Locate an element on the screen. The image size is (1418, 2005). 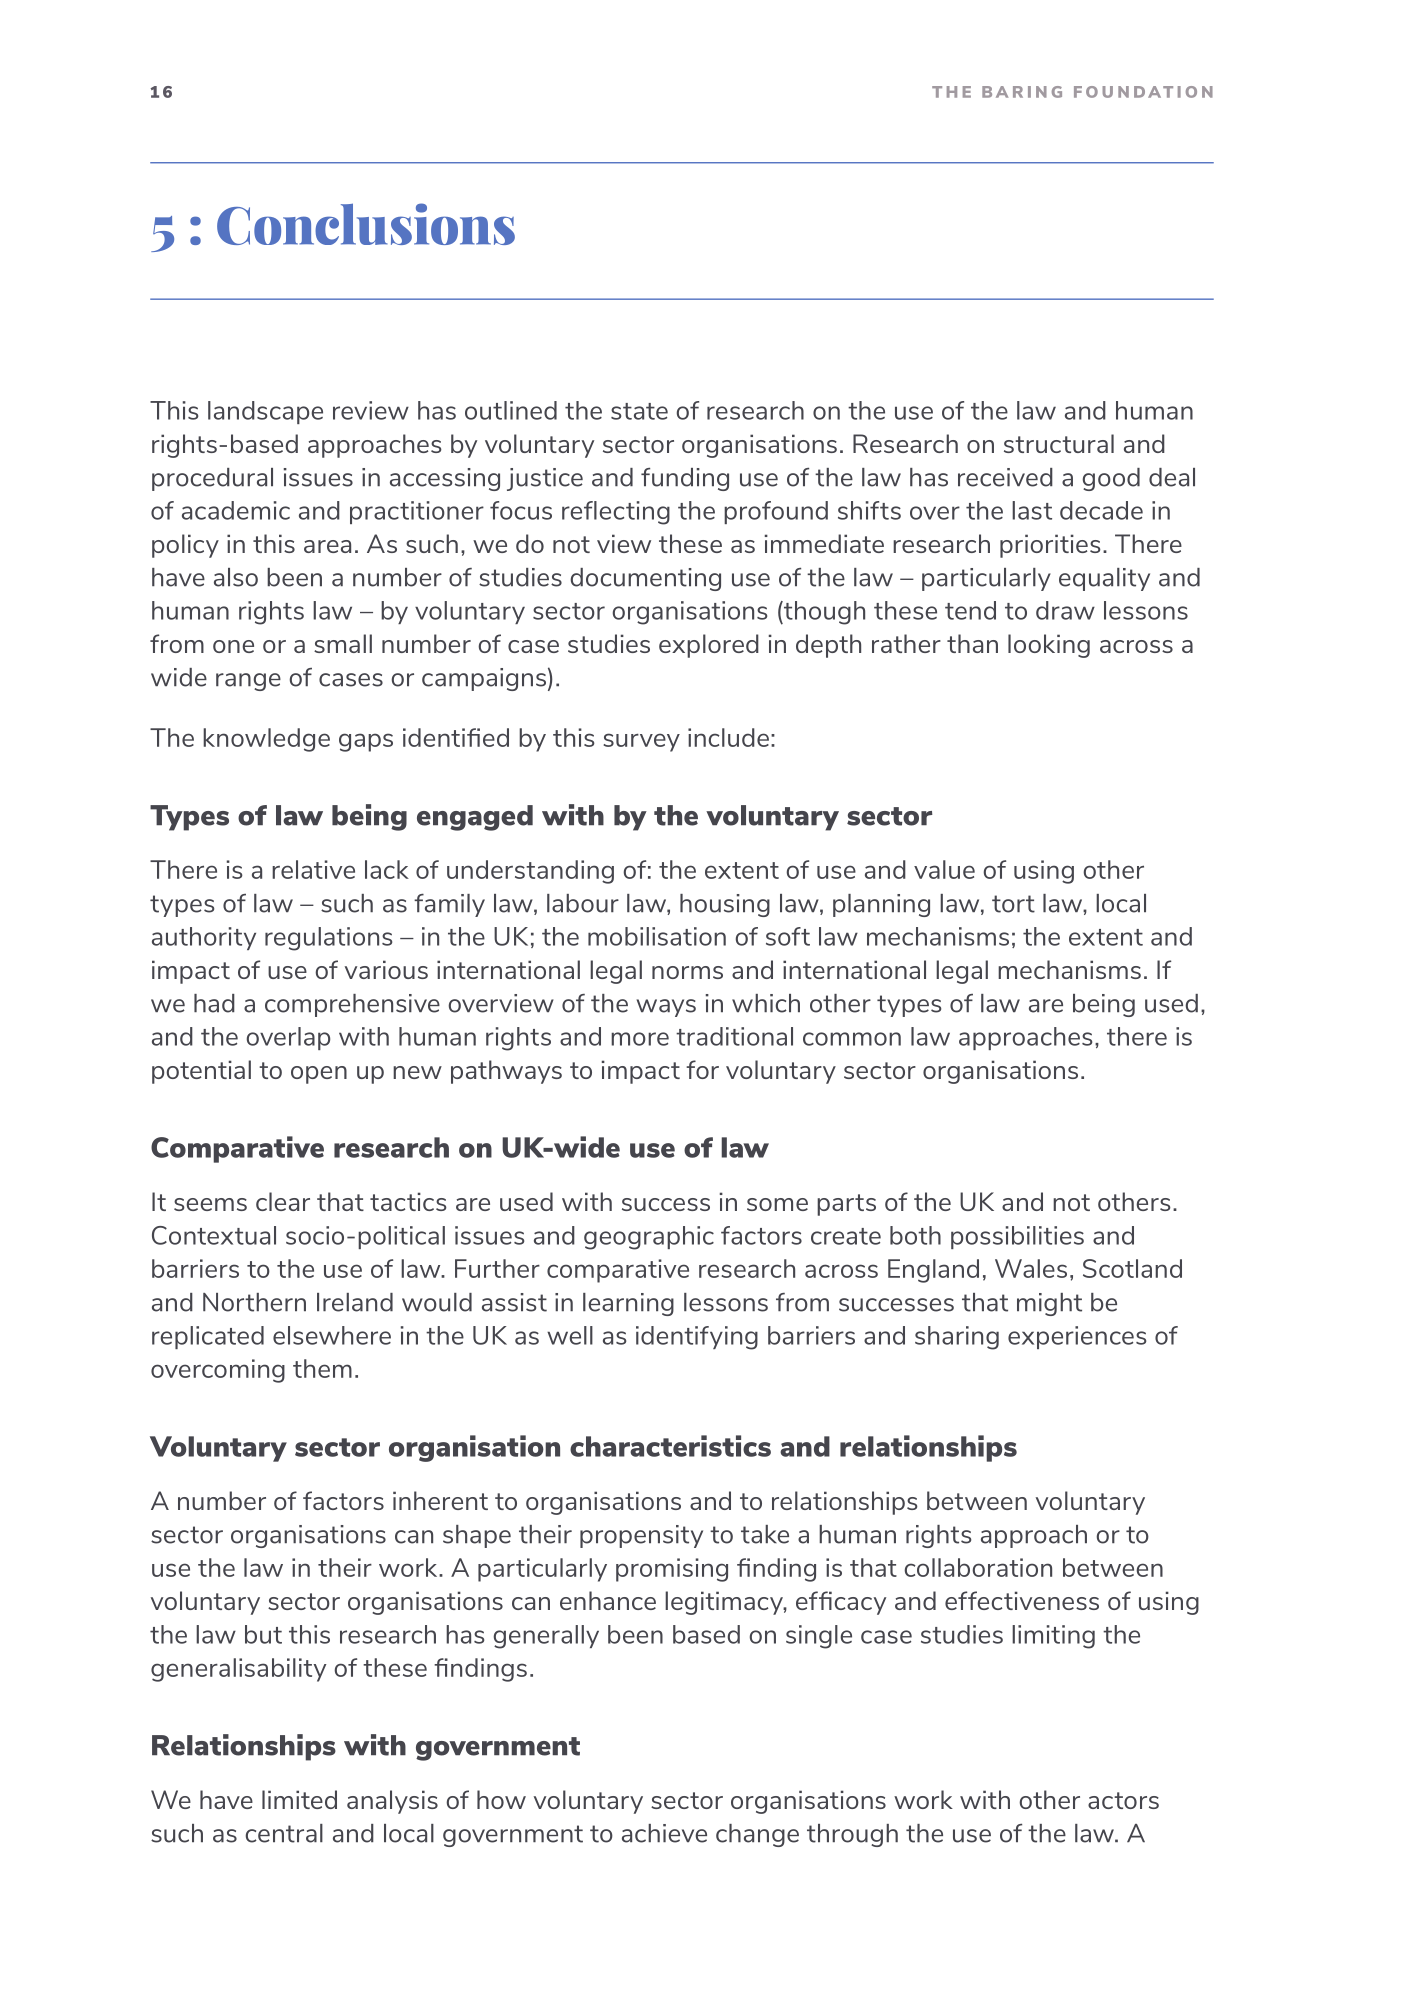
possibilities is located at coordinates (1017, 1237).
